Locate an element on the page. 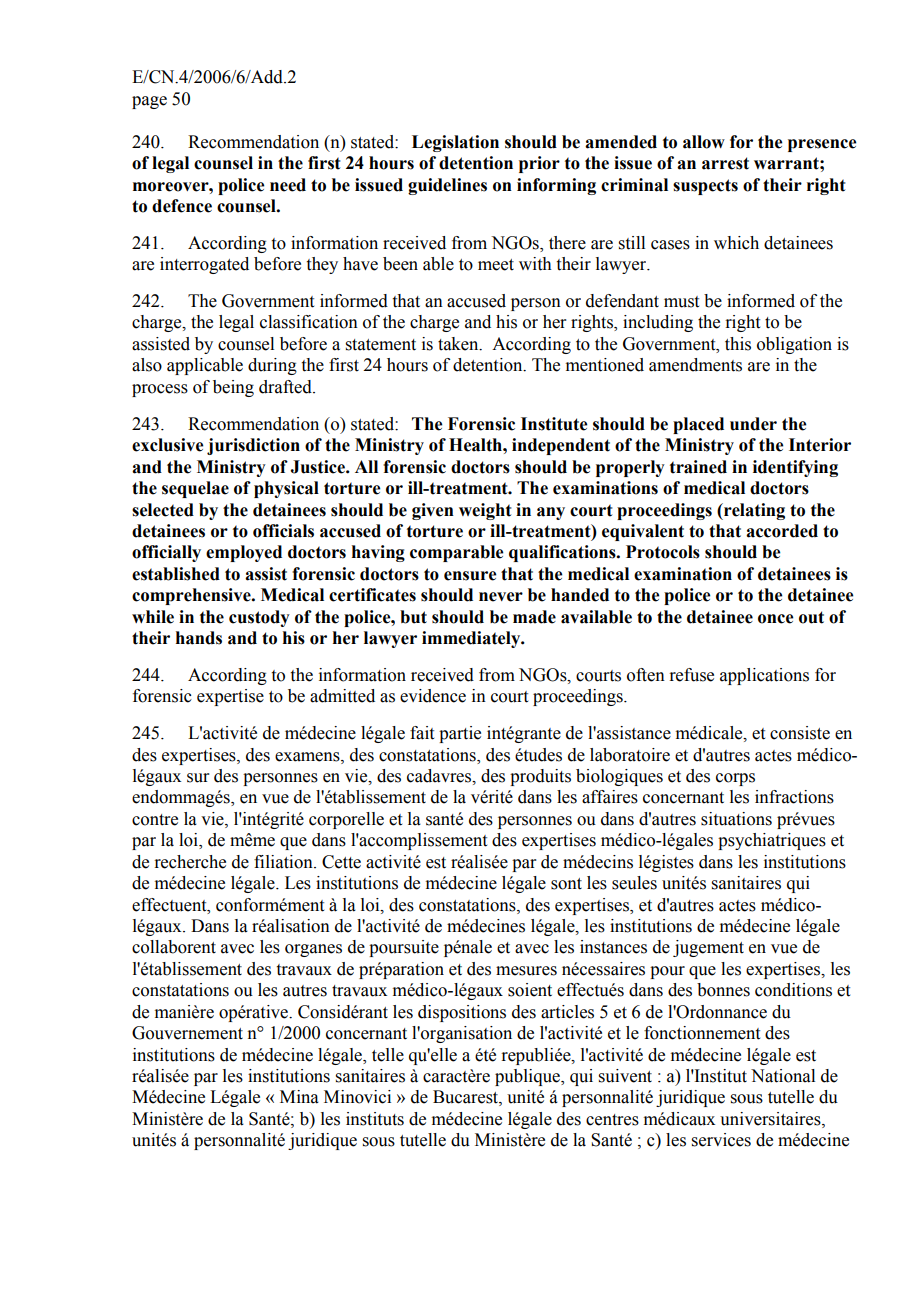 This image has height=1308, width=924. page is located at coordinates (149, 102).
